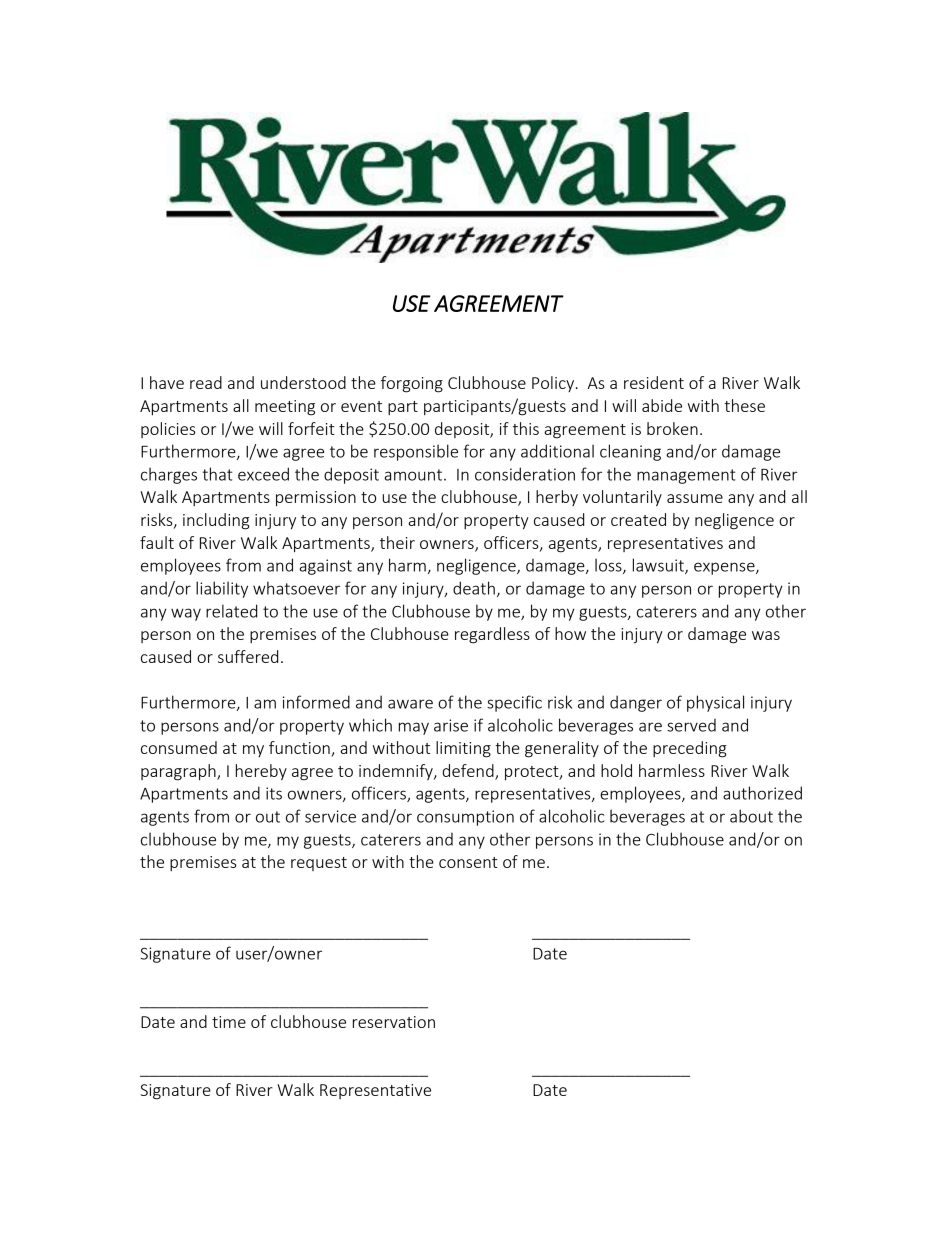 Image resolution: width=952 pixels, height=1233 pixels. What do you see at coordinates (206, 382) in the screenshot?
I see `read` at bounding box center [206, 382].
